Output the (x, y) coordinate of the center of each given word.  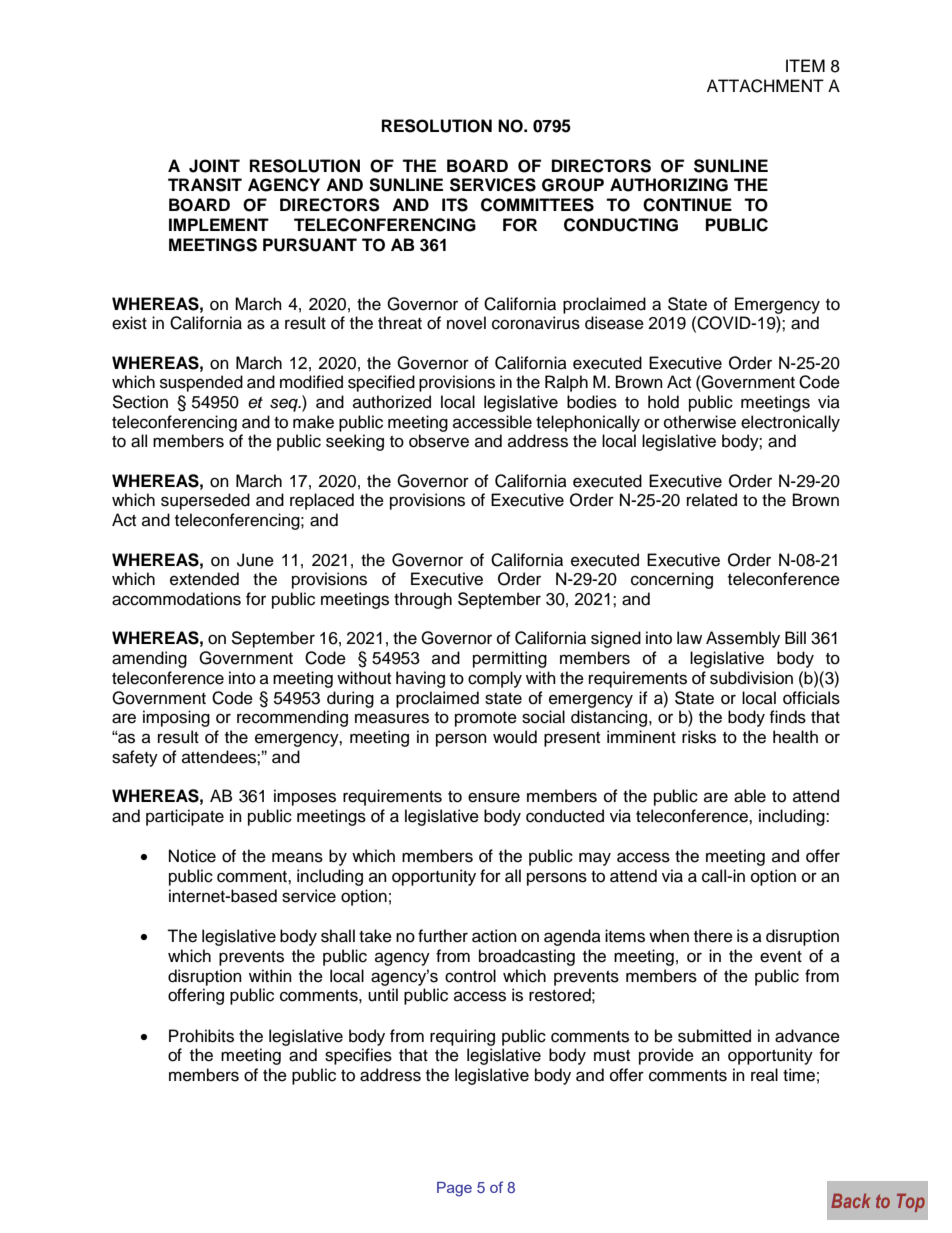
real (764, 1075)
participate (185, 817)
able (750, 796)
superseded (205, 501)
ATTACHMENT (765, 86)
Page (454, 1189)
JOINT (214, 166)
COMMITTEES (537, 205)
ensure (494, 797)
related (712, 500)
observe (439, 441)
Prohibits (201, 1036)
